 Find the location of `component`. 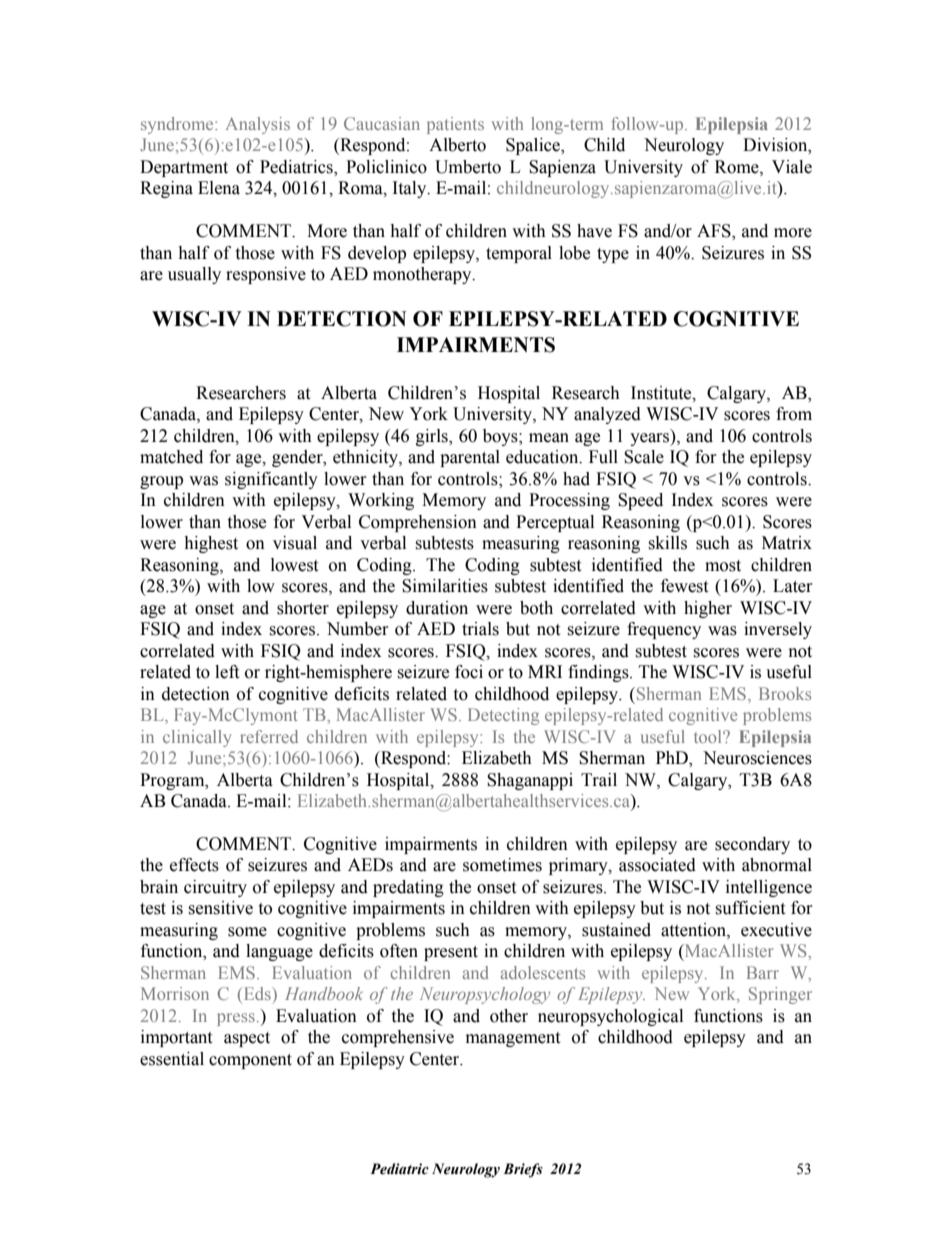

component is located at coordinates (250, 1061).
